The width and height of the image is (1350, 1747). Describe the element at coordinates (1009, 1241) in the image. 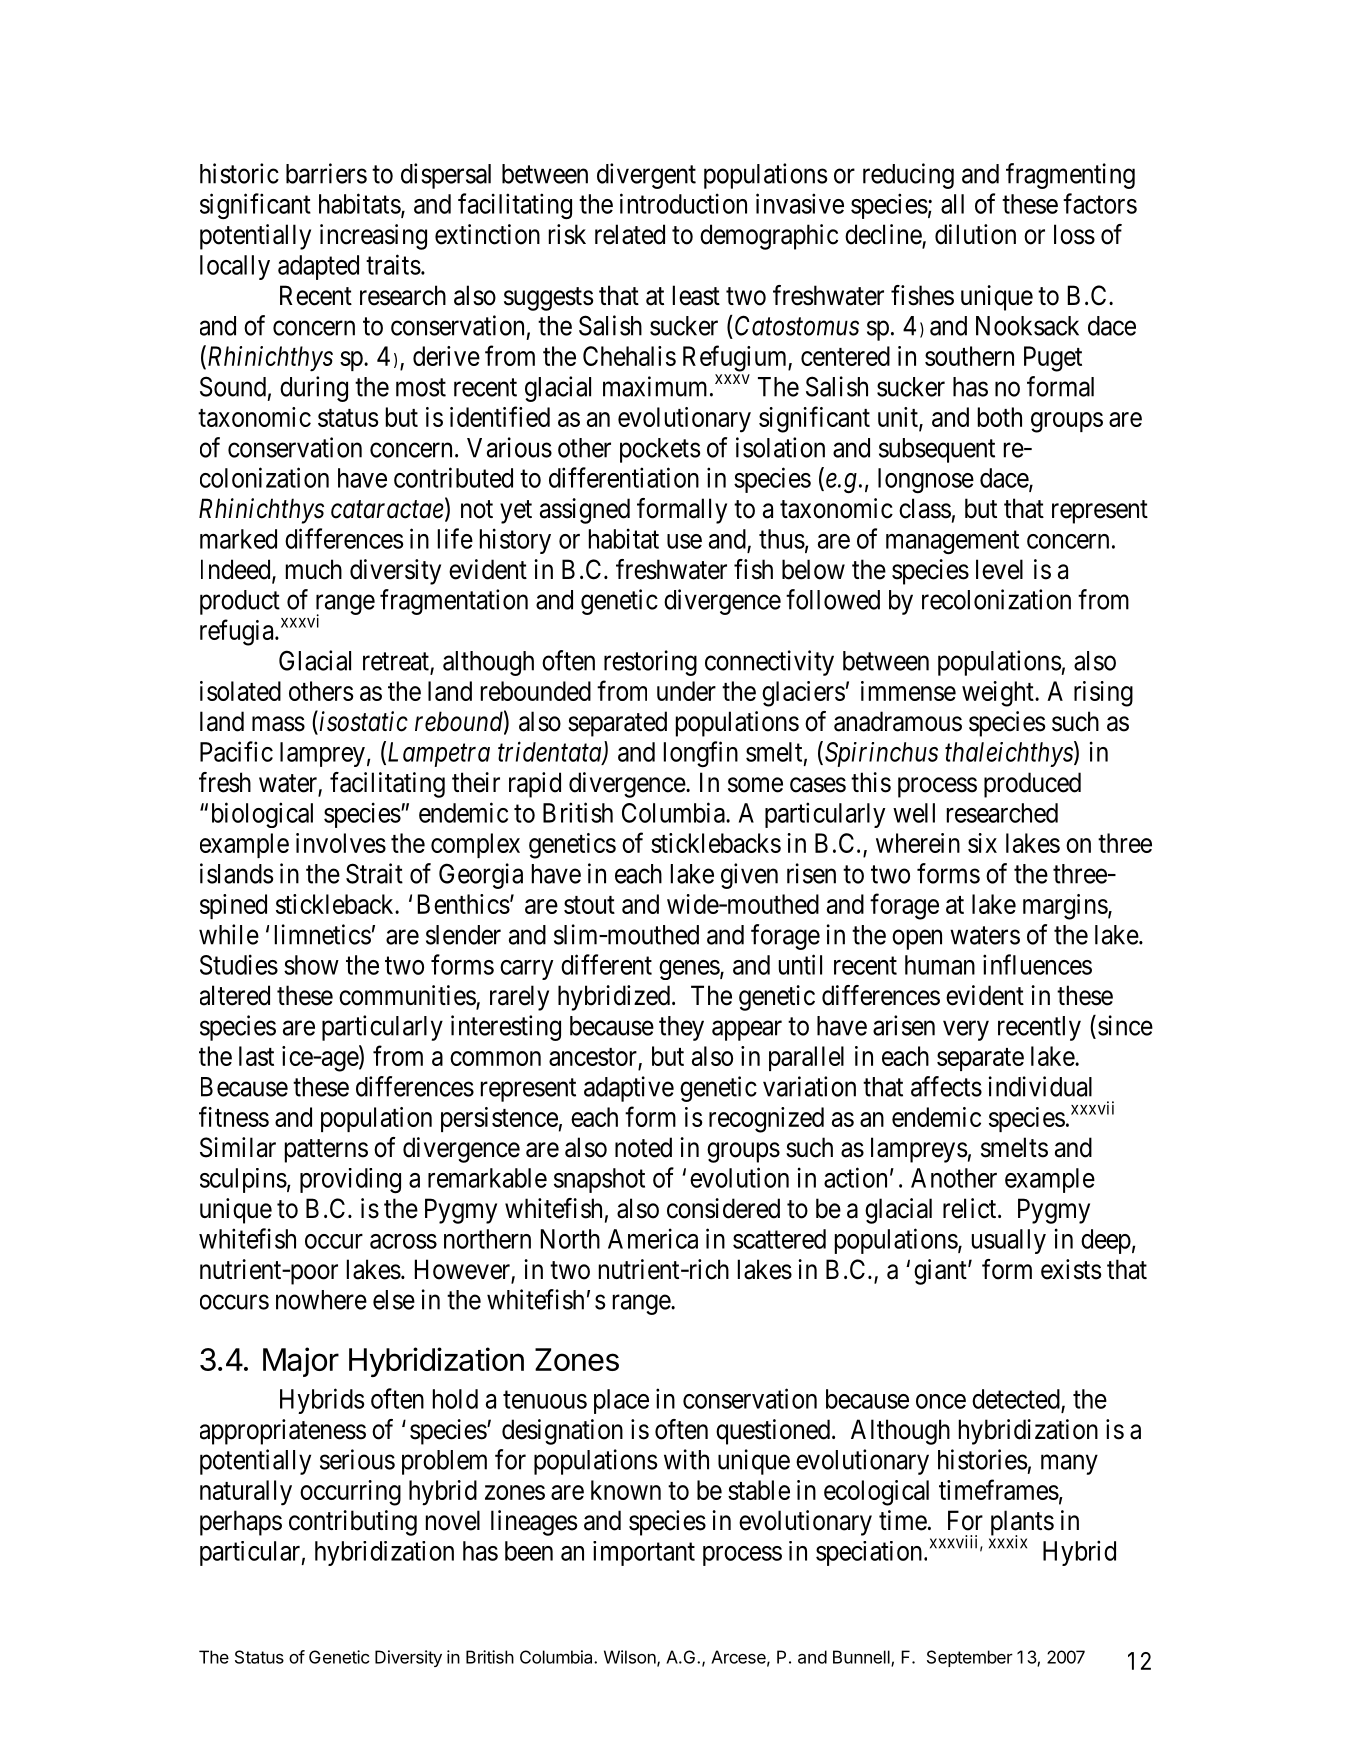

I see `usually` at that location.
